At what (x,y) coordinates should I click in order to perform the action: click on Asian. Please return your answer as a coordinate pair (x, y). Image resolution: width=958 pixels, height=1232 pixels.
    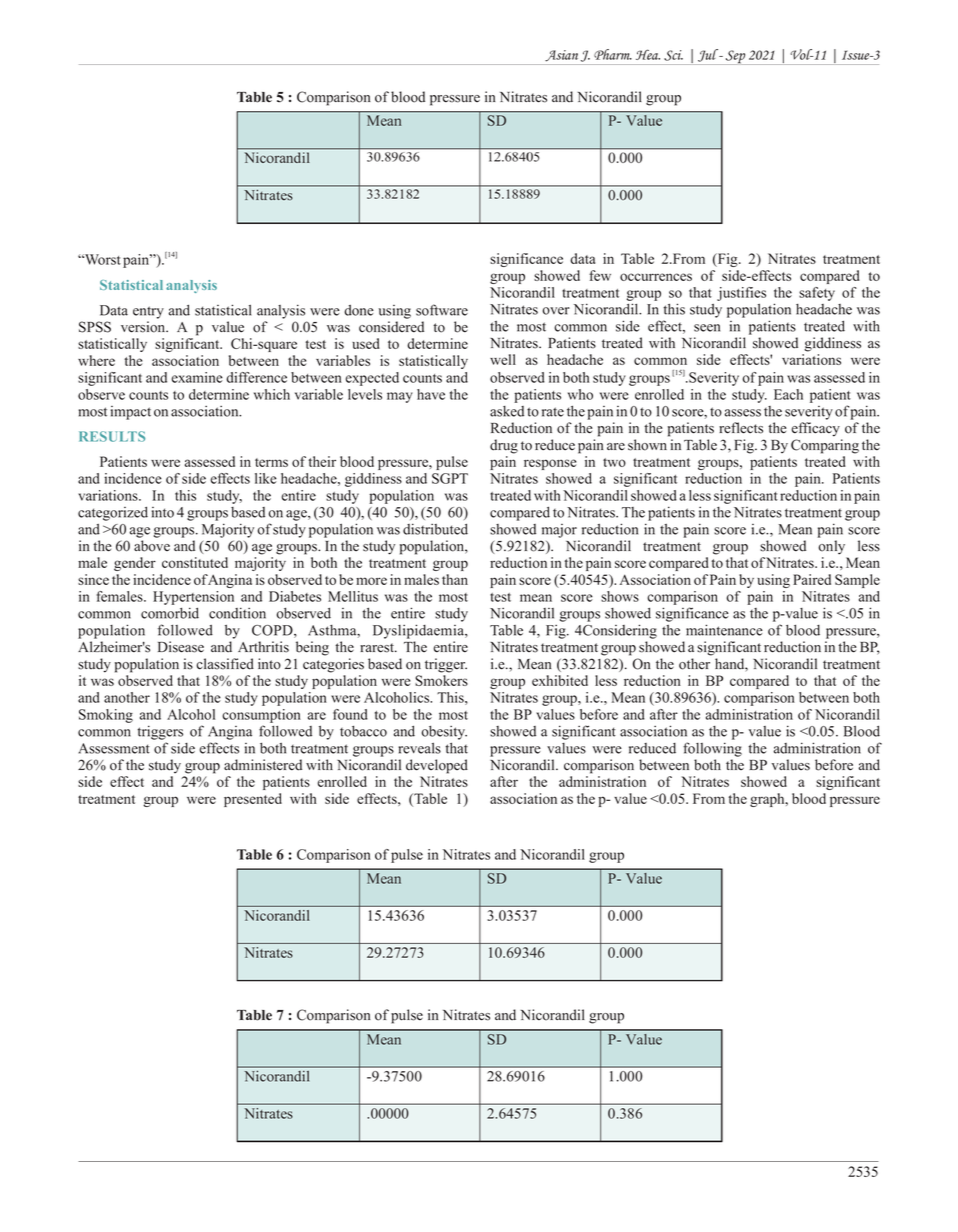
    Looking at the image, I should click on (561, 56).
